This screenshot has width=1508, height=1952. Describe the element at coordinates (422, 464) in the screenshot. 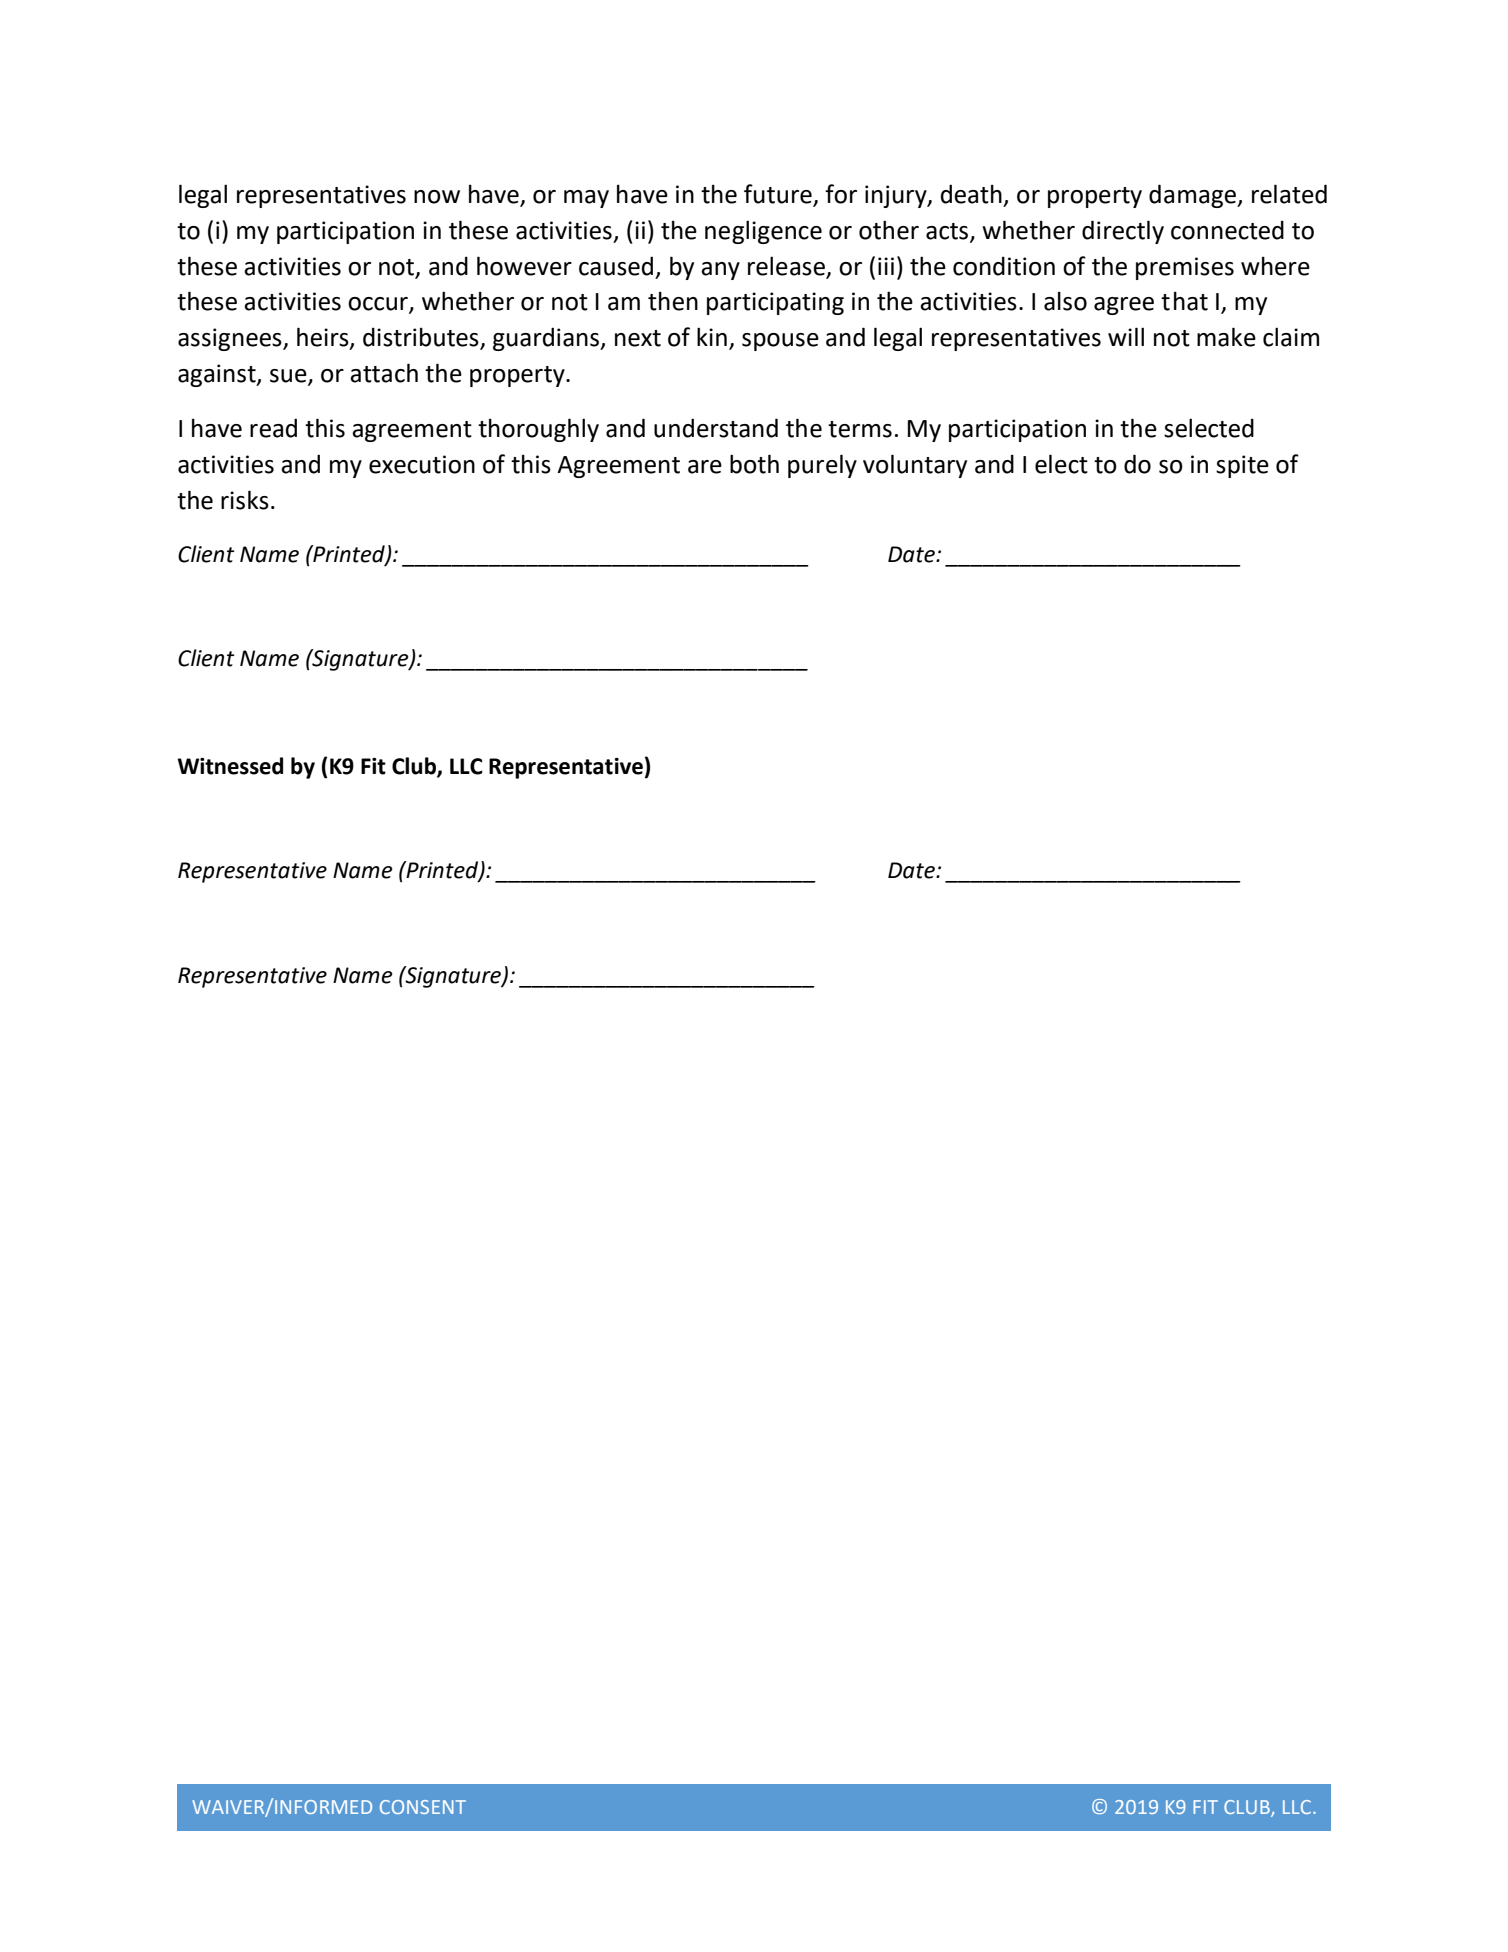

I see `execution` at that location.
